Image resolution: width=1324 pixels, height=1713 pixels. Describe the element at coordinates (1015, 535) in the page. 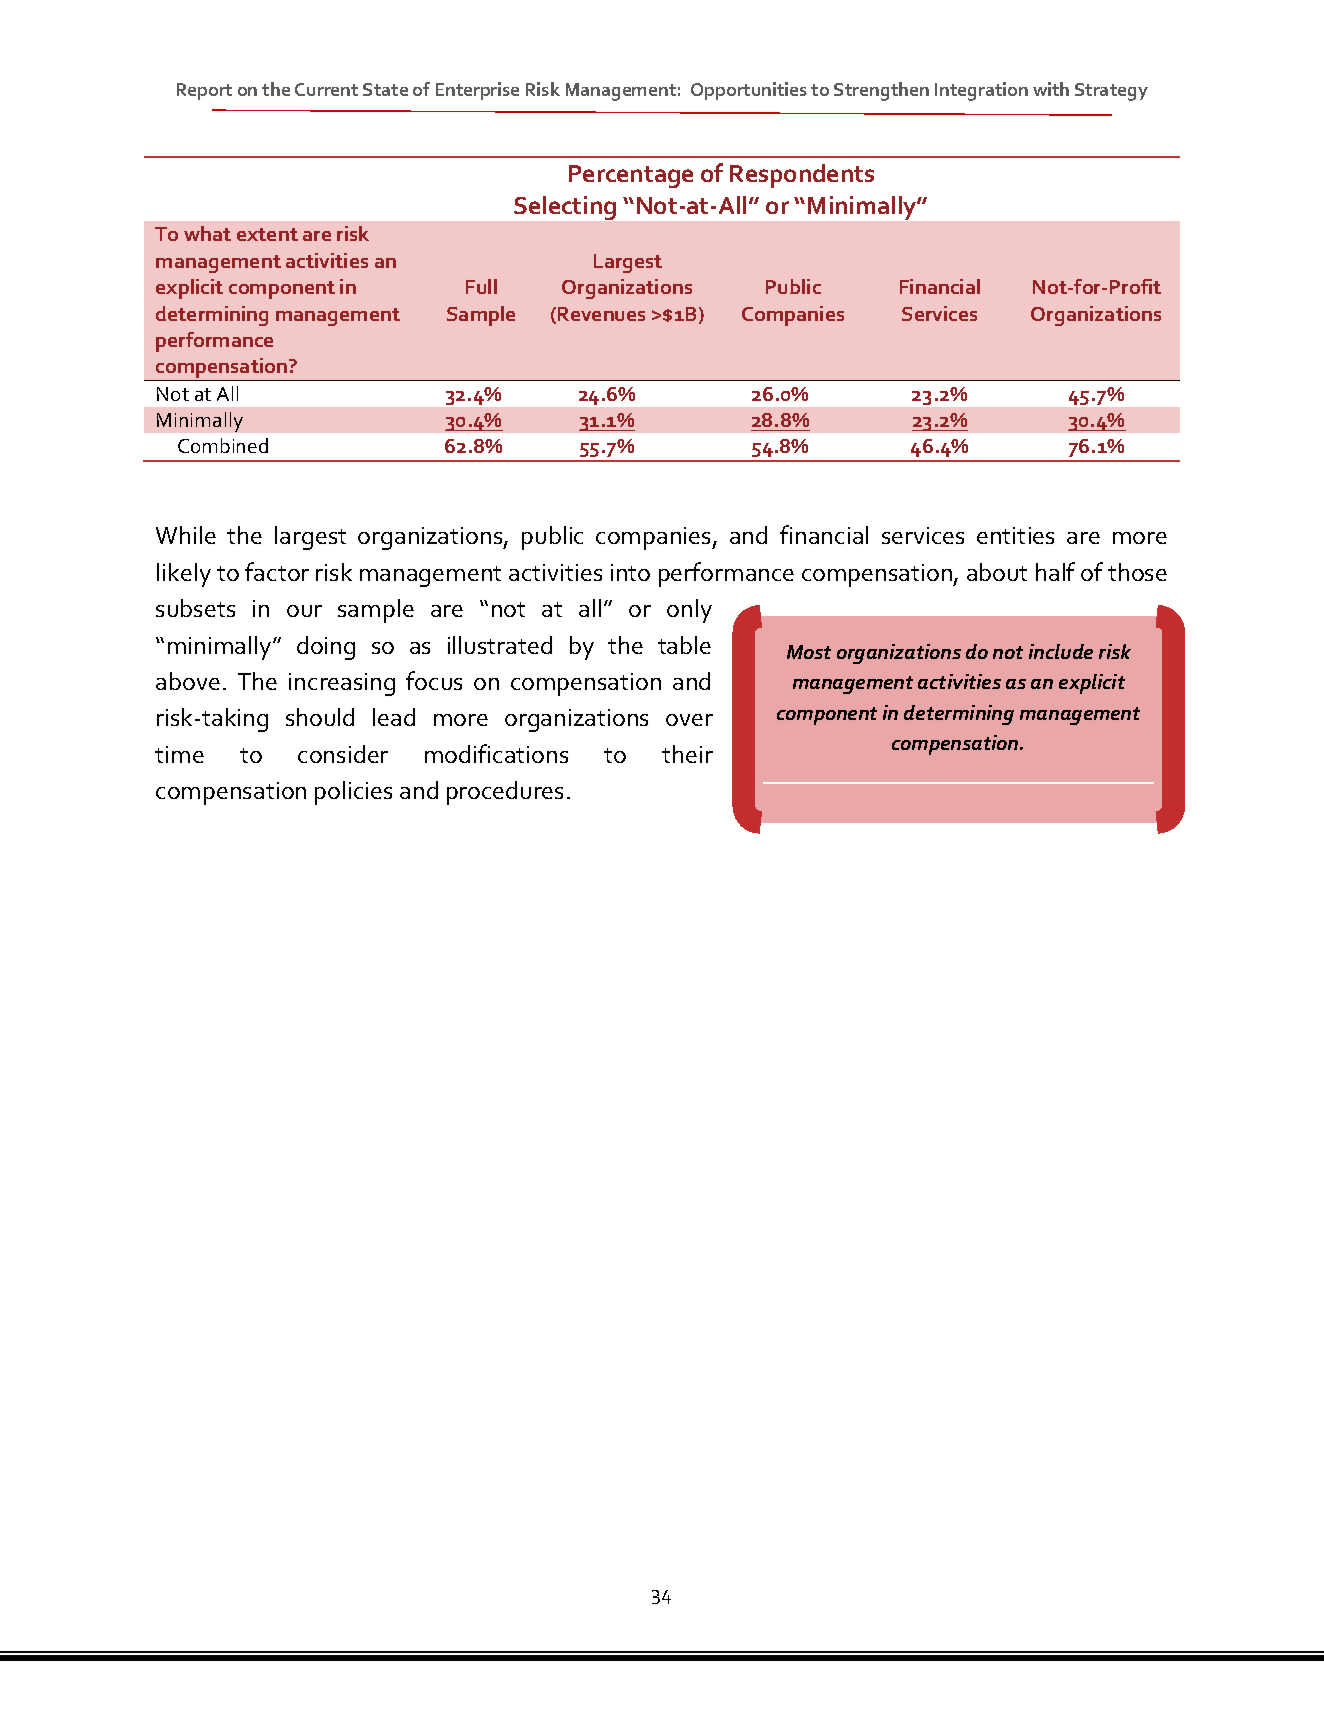

I see `entities` at that location.
